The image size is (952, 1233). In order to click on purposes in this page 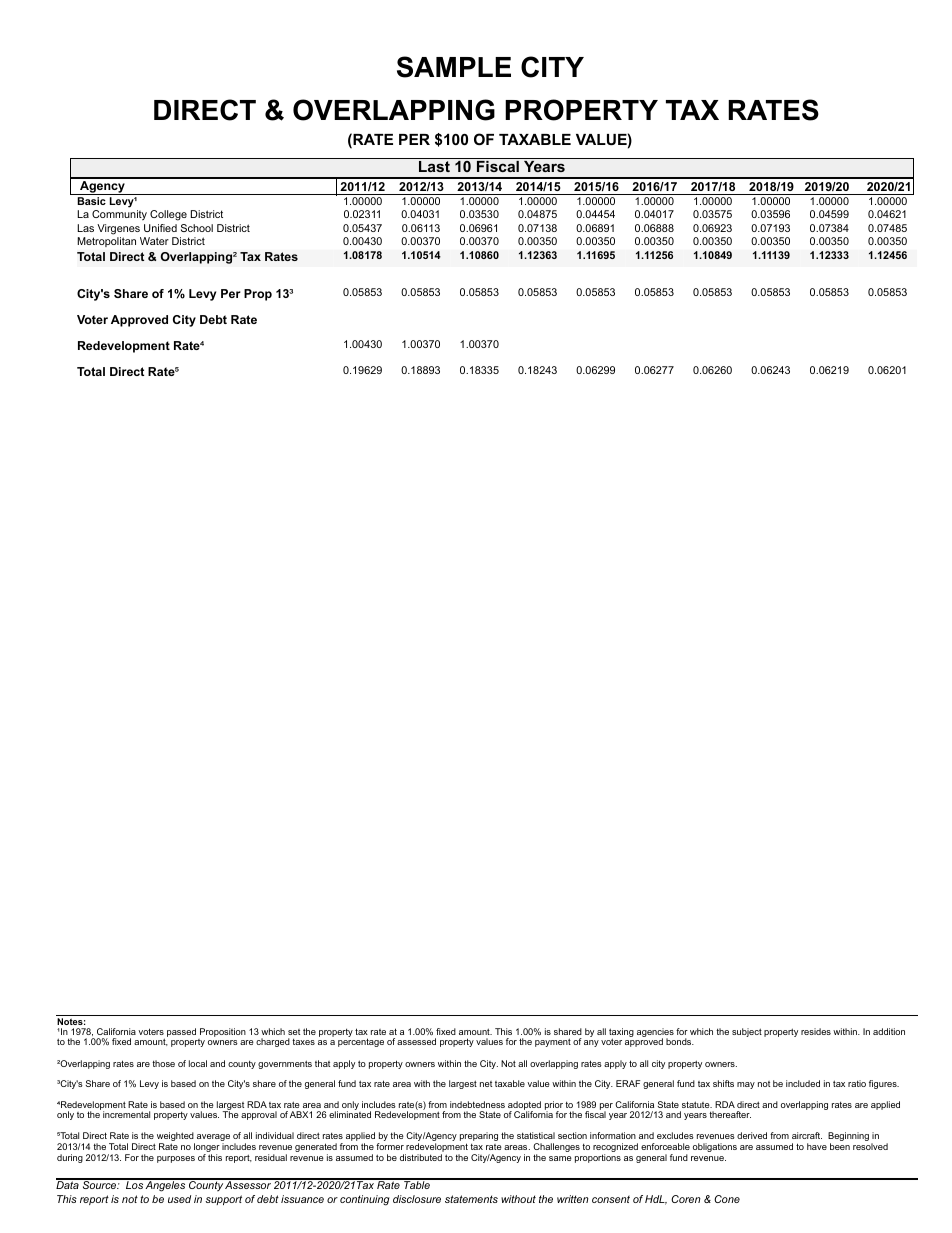, I will do `click(176, 1159)`.
